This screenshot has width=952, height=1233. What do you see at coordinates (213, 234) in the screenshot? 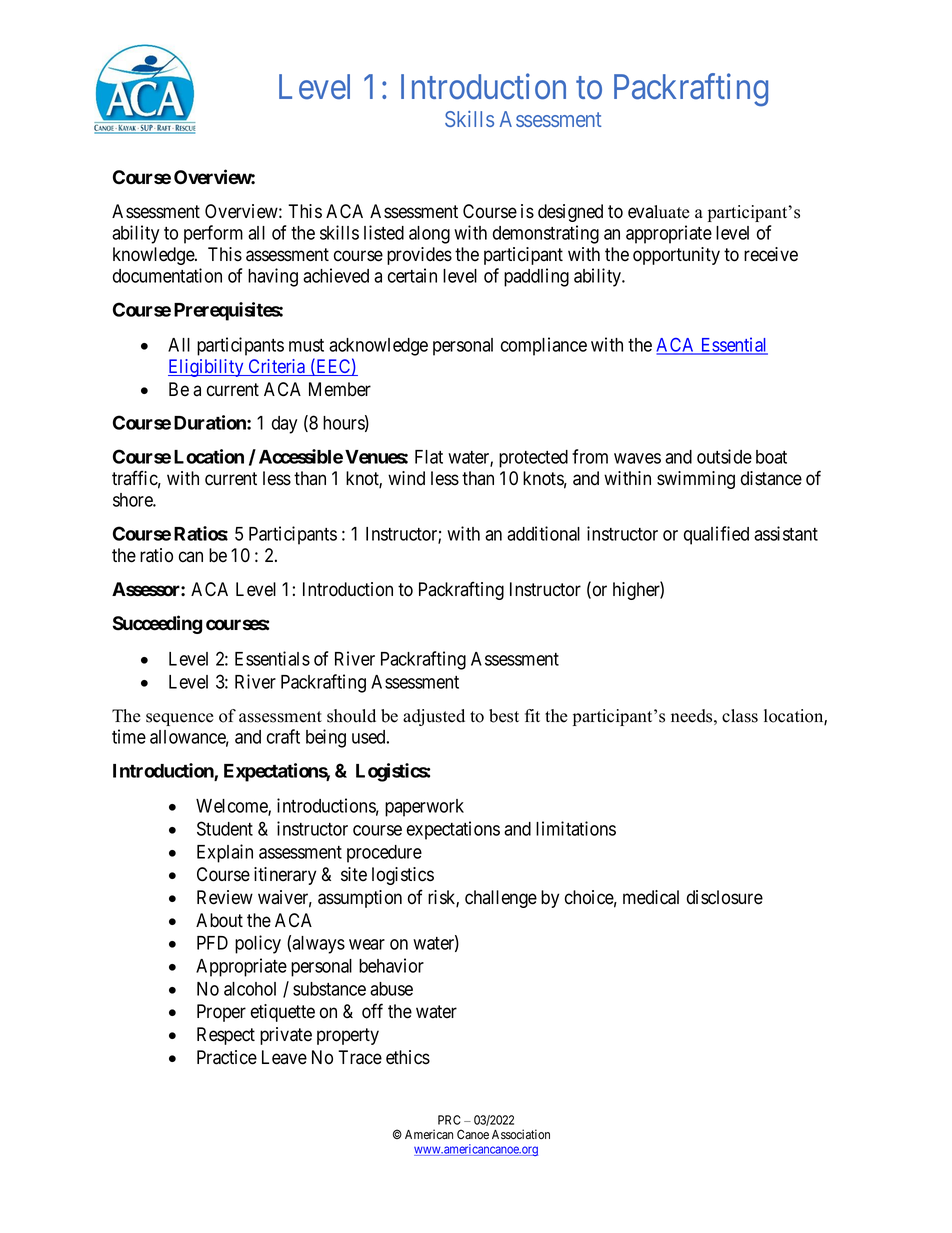
I see `perform` at bounding box center [213, 234].
